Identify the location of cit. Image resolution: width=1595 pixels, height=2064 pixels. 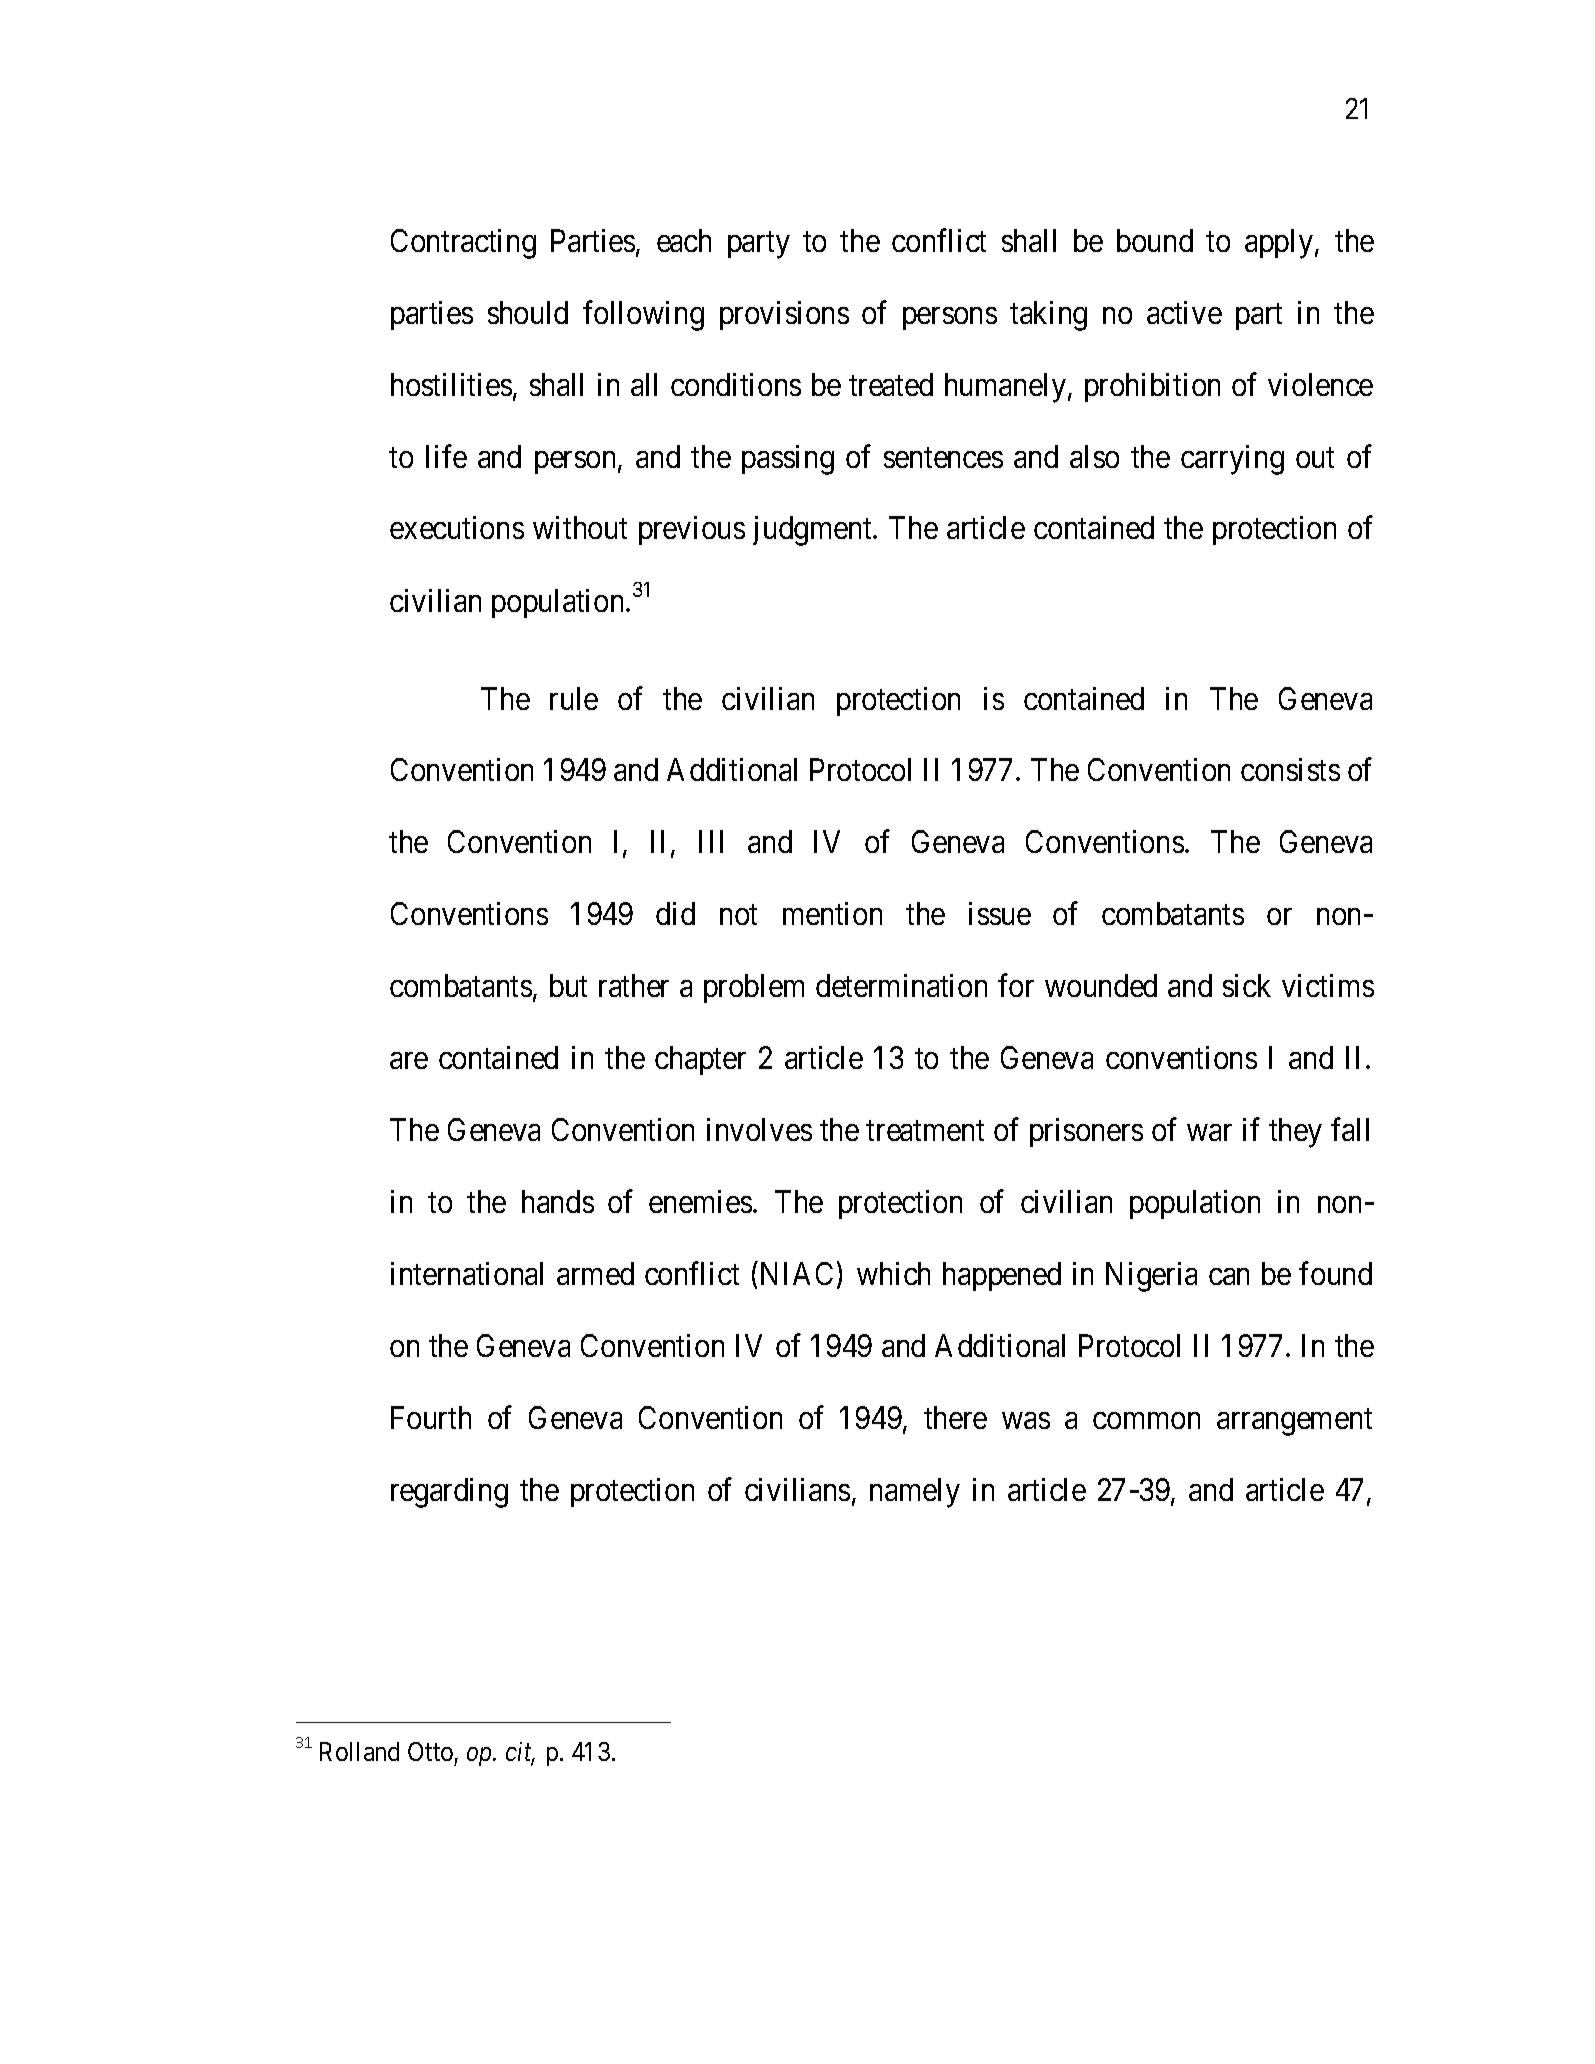
(520, 1753).
